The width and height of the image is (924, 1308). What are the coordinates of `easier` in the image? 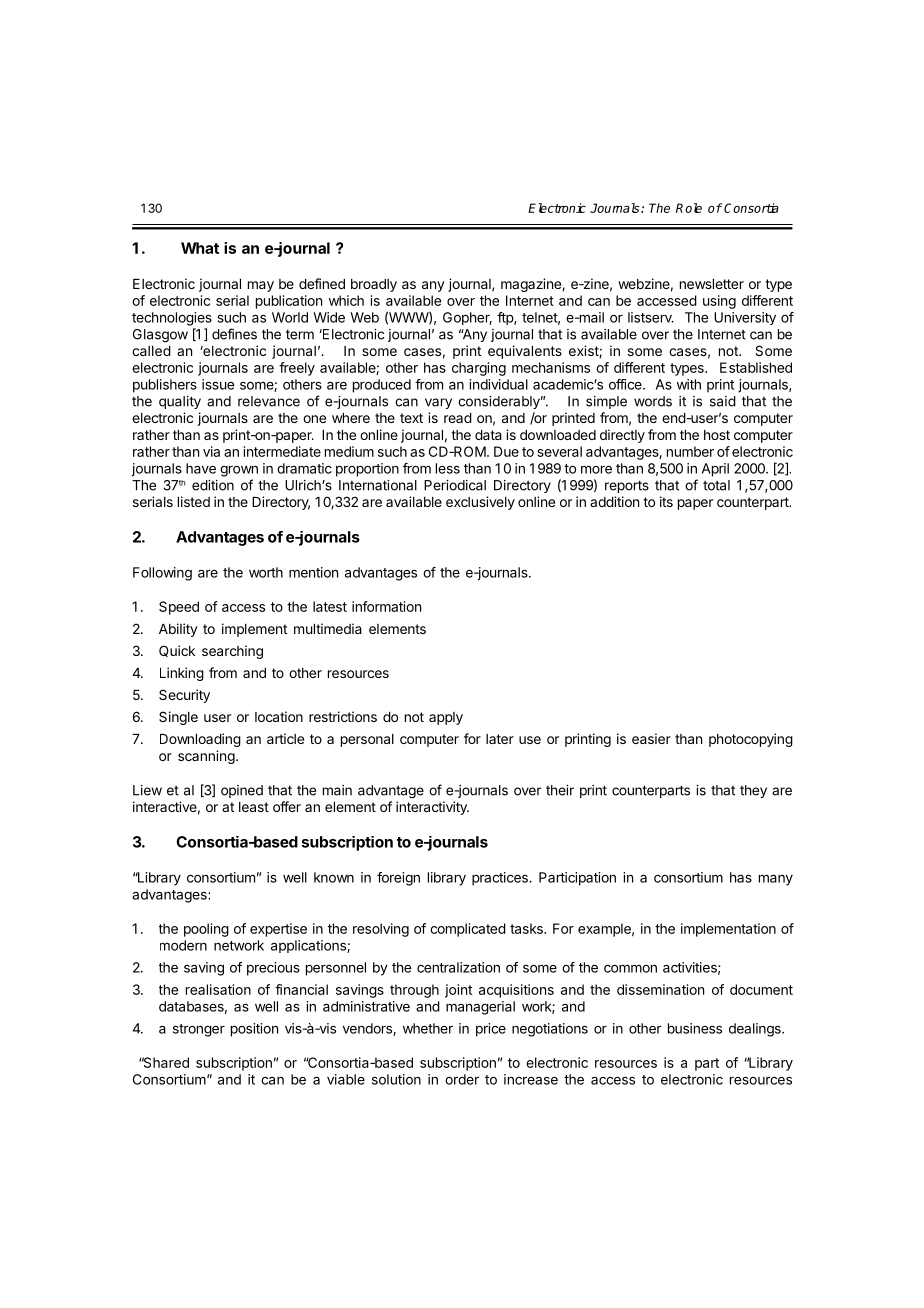 It's located at (651, 738).
